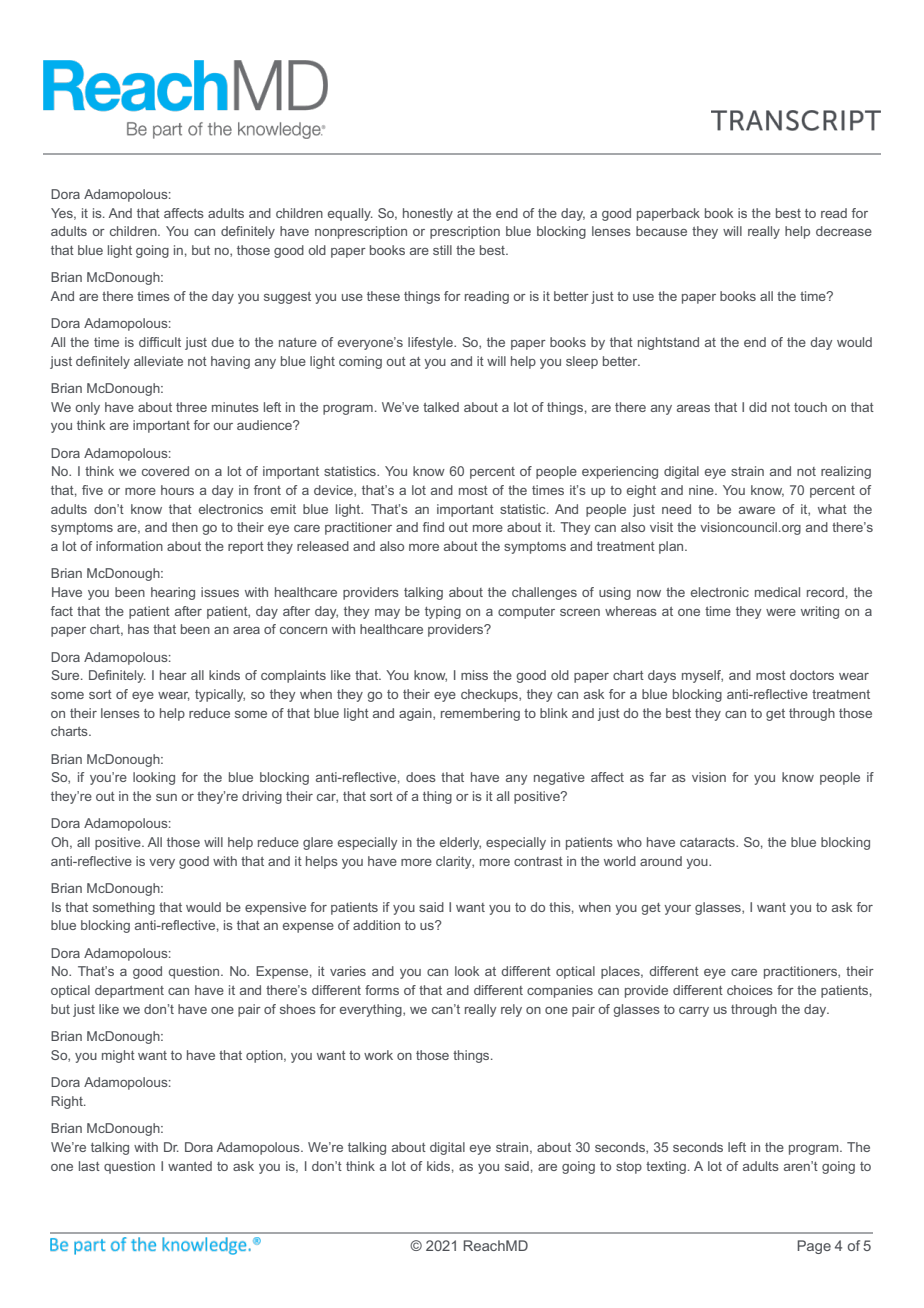 The width and height of the image is (924, 1308). I want to click on still, so click(442, 250).
